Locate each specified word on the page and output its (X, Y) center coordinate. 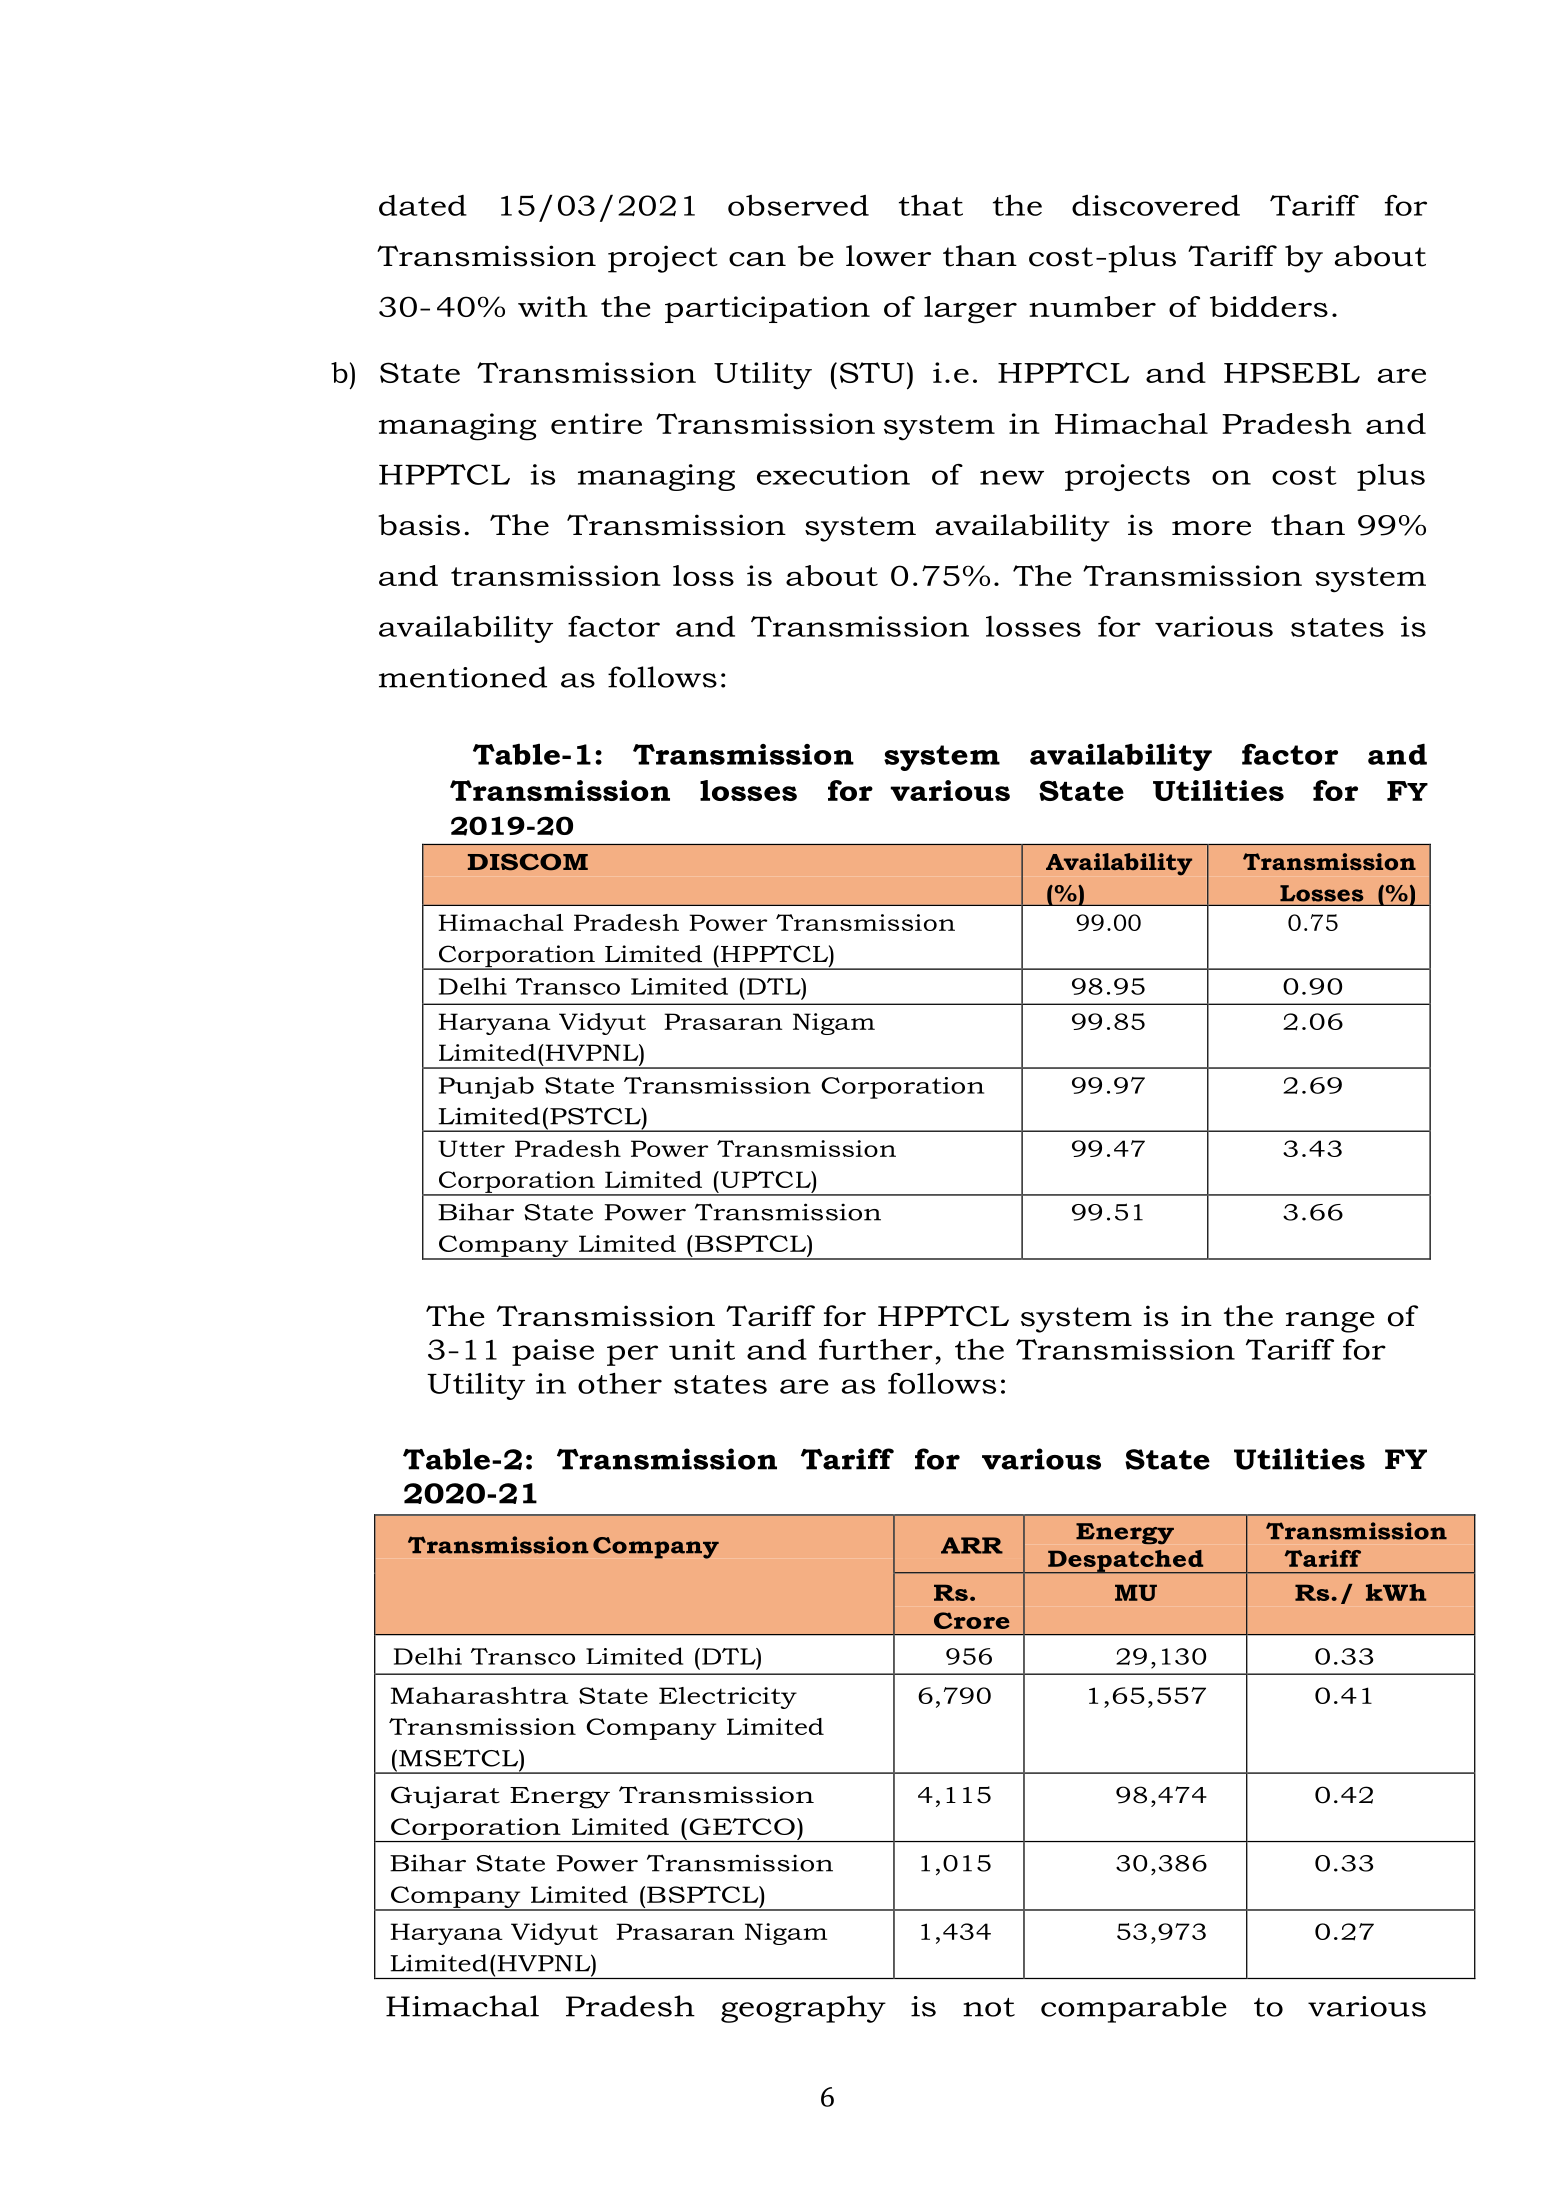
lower (888, 256)
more (1211, 528)
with (553, 306)
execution (833, 474)
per (632, 1355)
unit (702, 1349)
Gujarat (445, 1797)
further (876, 1349)
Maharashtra (480, 1695)
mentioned (463, 677)
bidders (1269, 306)
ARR (972, 1545)
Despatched (1126, 1562)
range (1330, 1322)
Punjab (486, 1087)
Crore (972, 1620)
